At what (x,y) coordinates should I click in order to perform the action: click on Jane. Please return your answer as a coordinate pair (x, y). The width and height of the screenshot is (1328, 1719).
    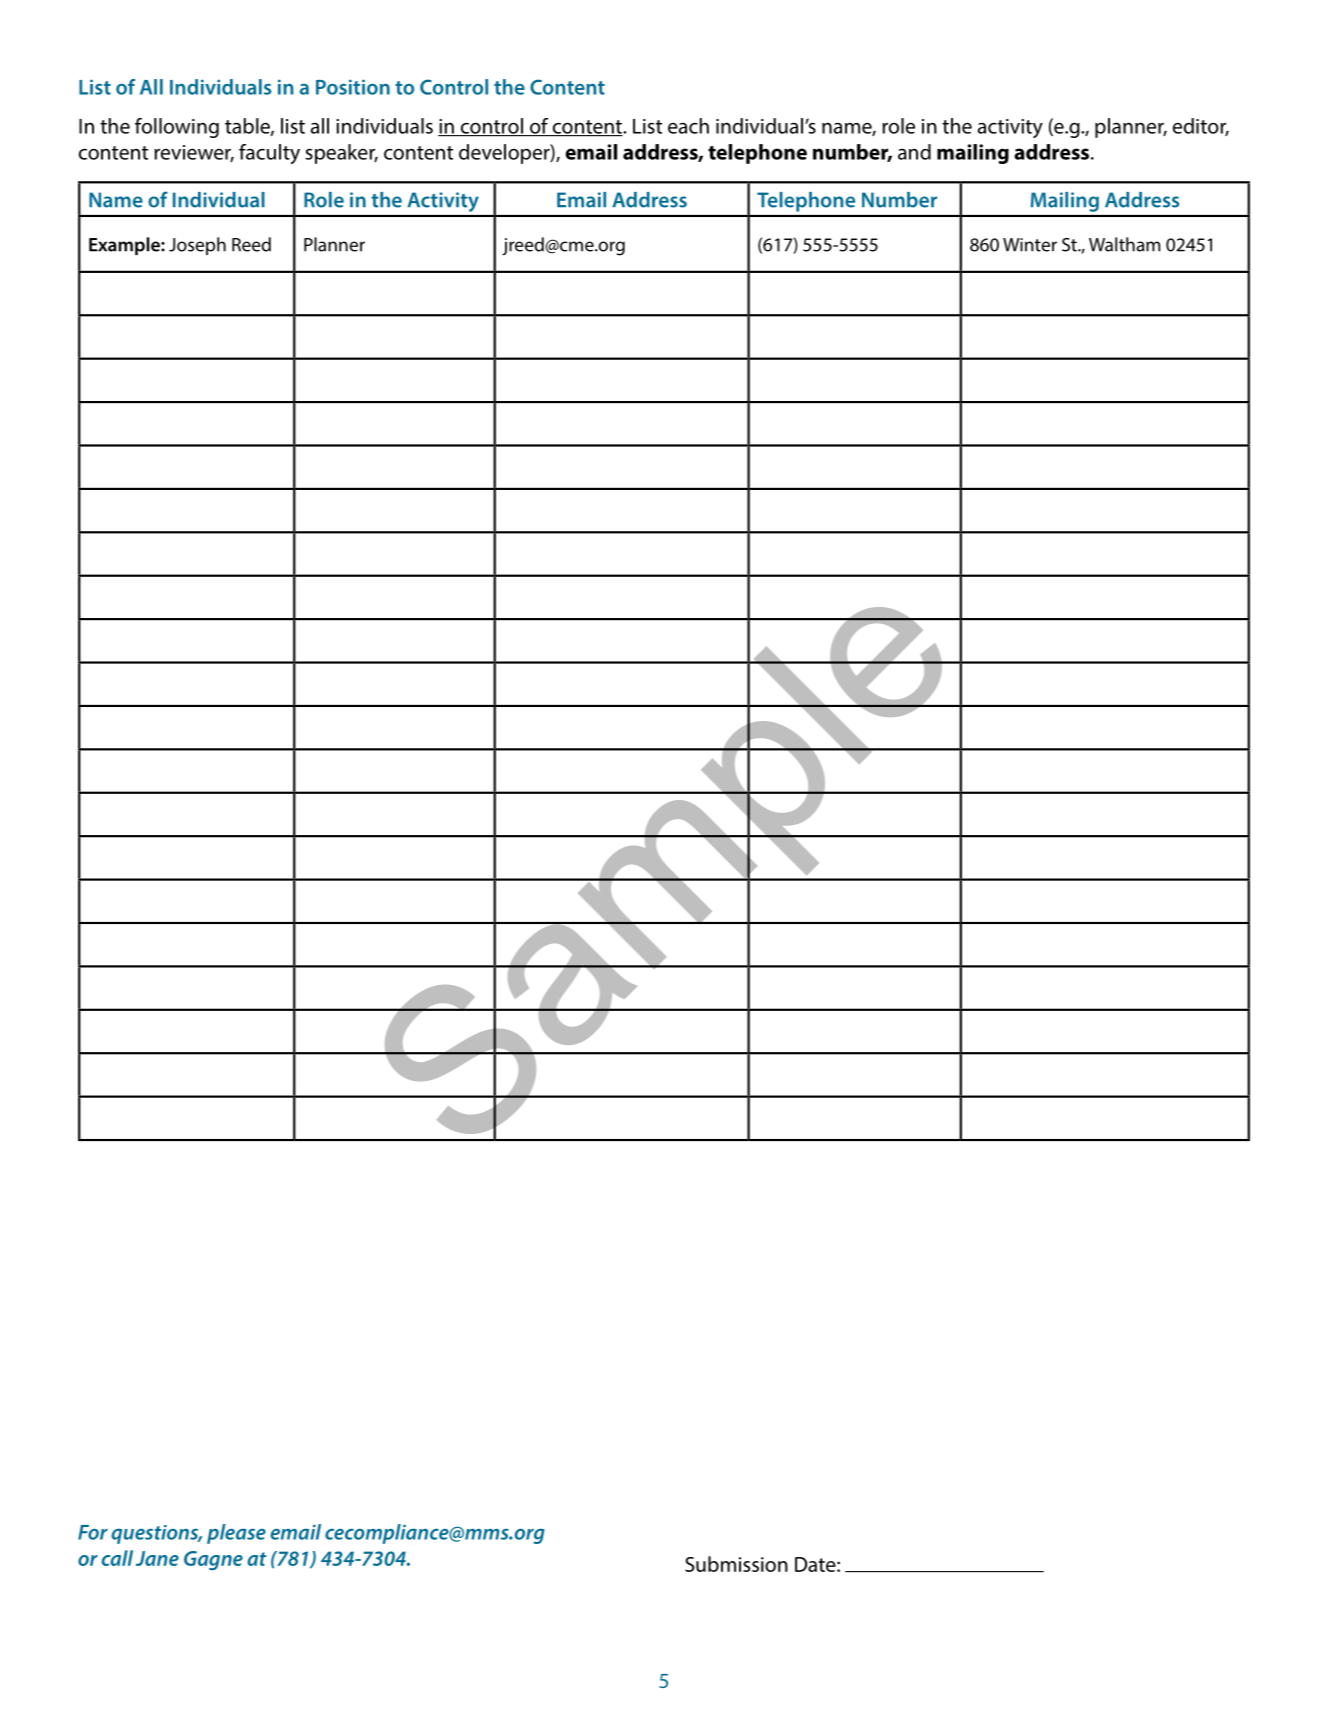
    Looking at the image, I should click on (157, 1558).
